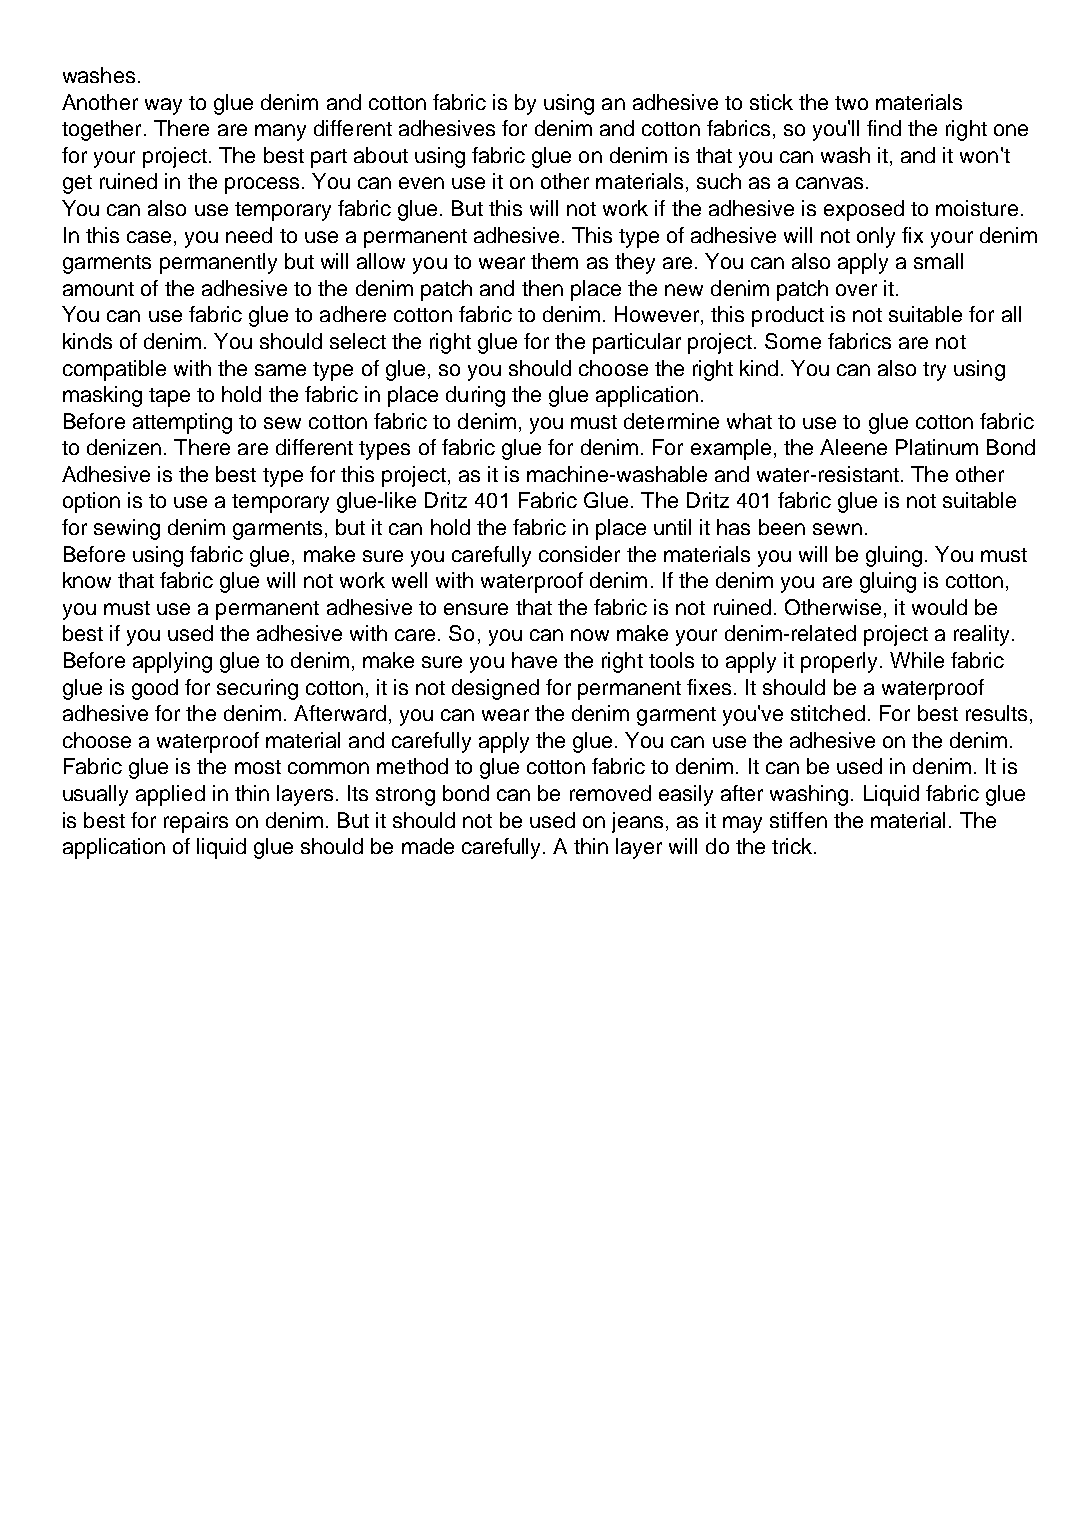 The height and width of the screenshot is (1528, 1080). Describe the element at coordinates (163, 106) in the screenshot. I see `way` at that location.
